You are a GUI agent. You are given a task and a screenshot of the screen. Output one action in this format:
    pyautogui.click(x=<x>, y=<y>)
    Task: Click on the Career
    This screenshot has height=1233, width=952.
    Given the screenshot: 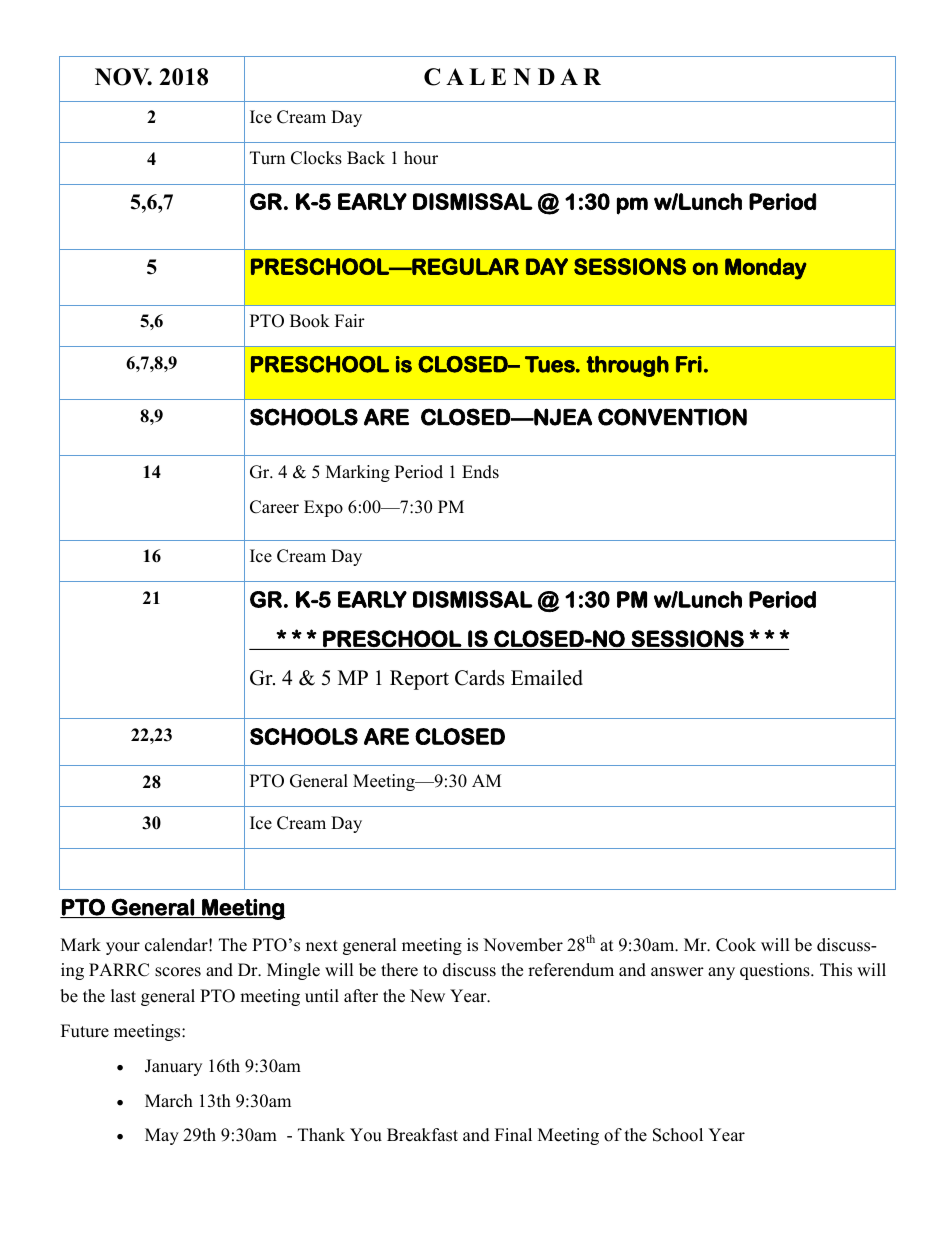 What is the action you would take?
    pyautogui.click(x=274, y=507)
